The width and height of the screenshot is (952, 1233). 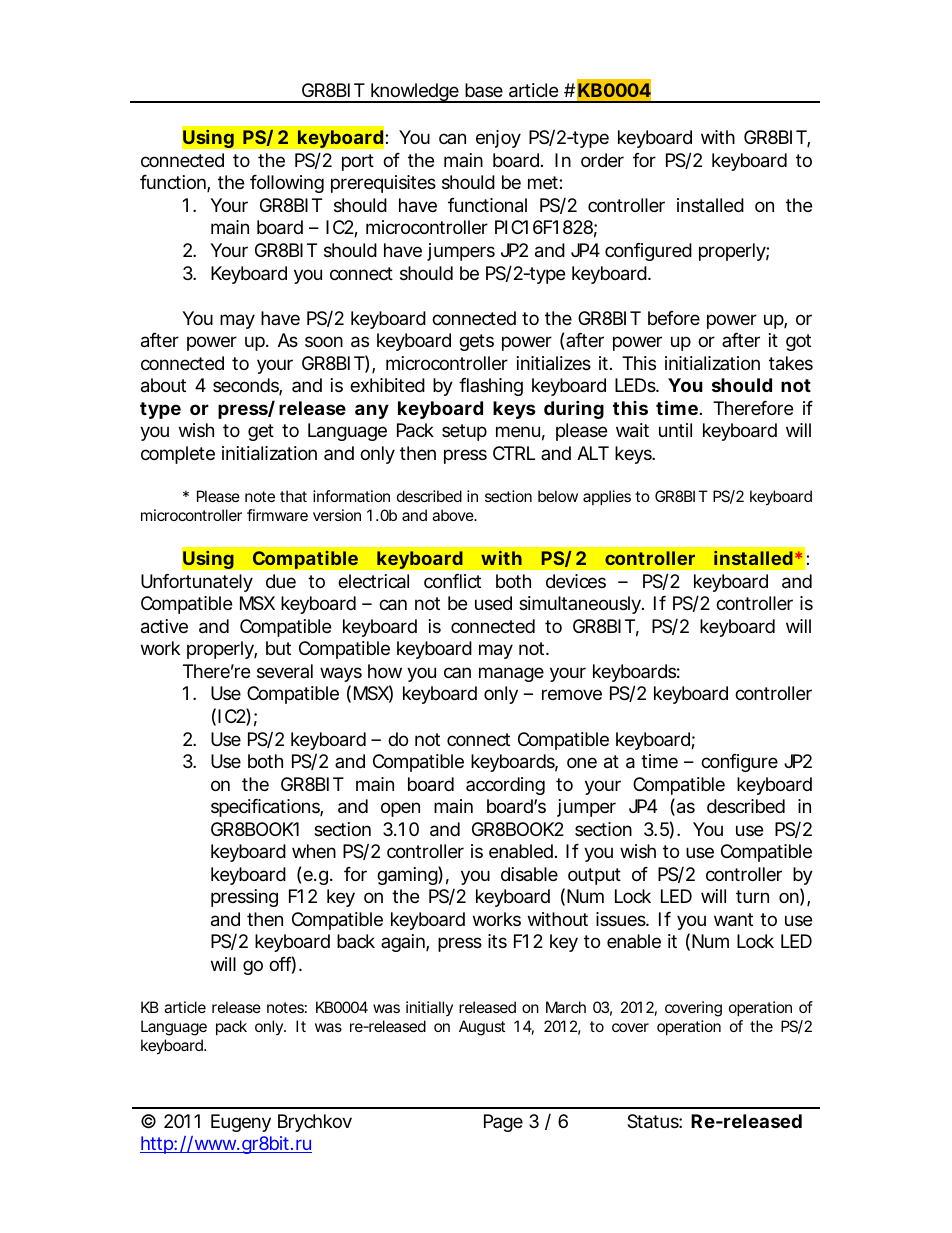 I want to click on until, so click(x=675, y=430).
